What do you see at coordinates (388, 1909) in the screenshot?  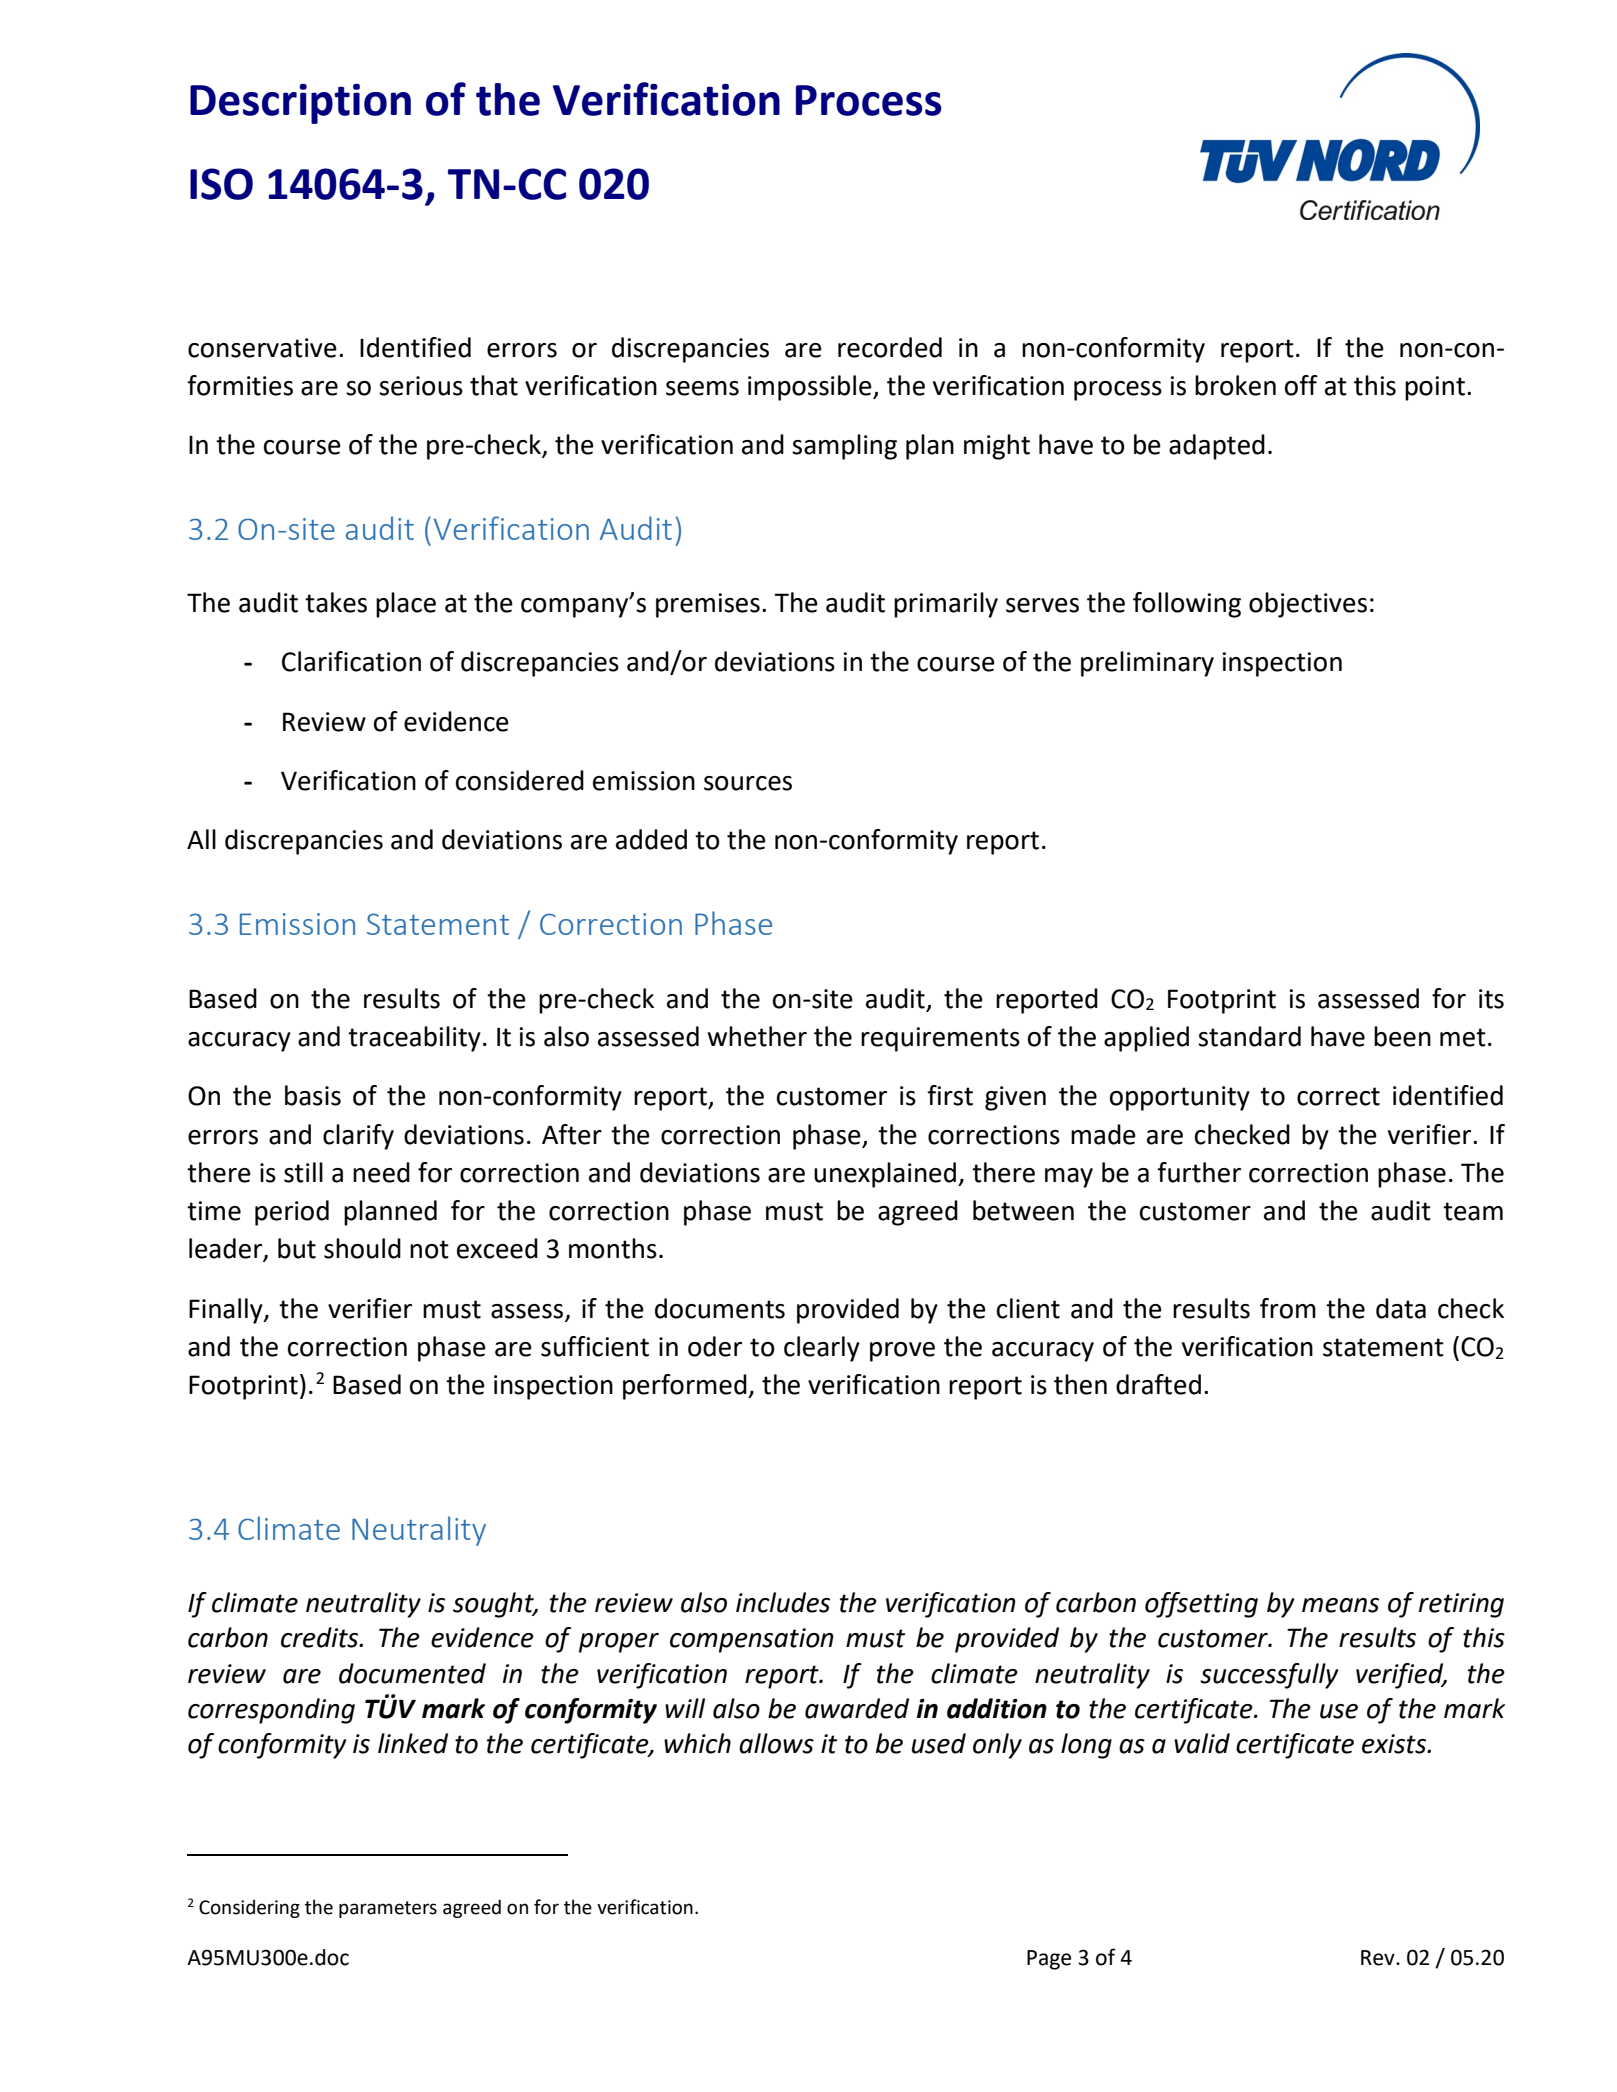 I see `parameters` at bounding box center [388, 1909].
